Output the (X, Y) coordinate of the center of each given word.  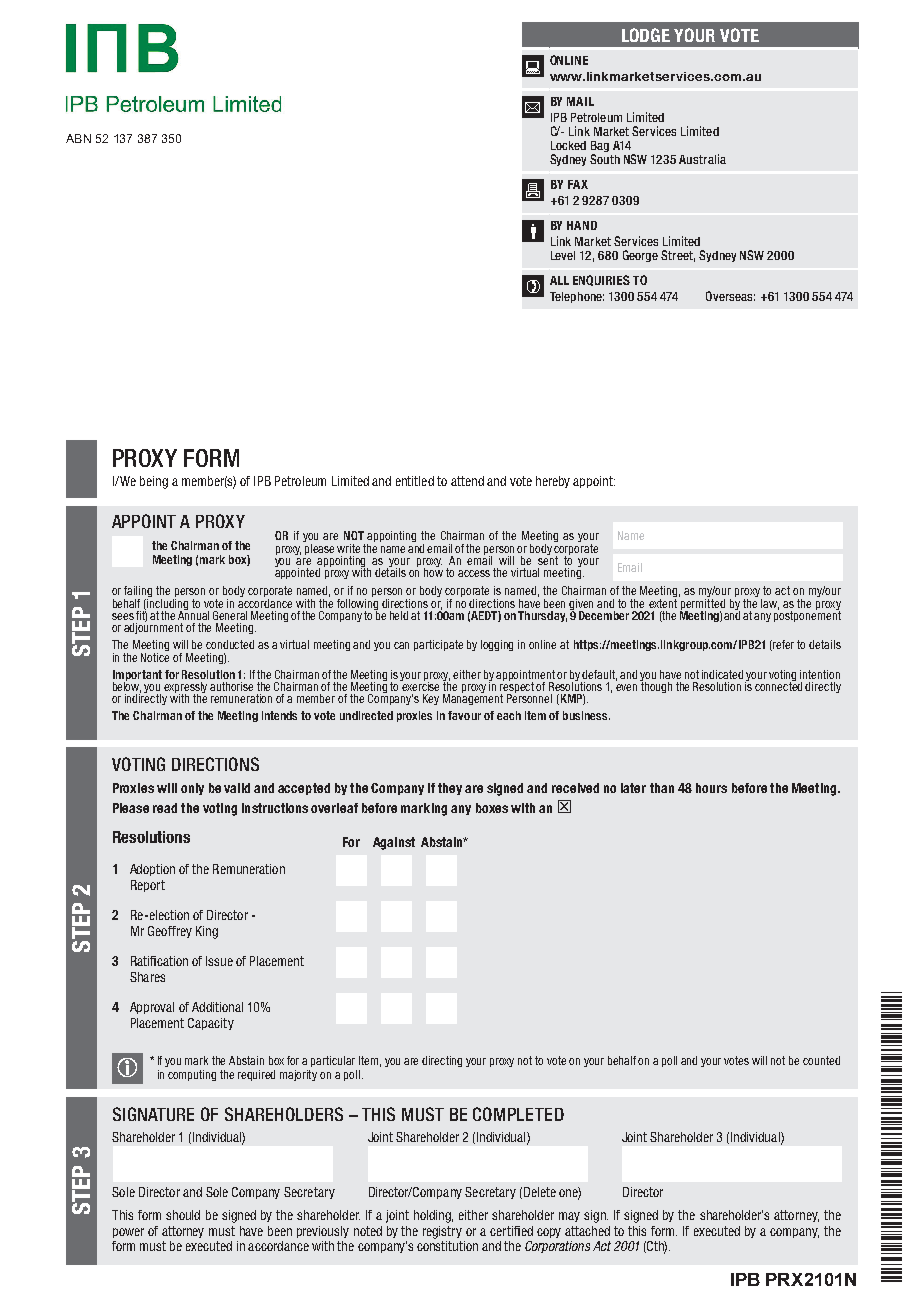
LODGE (646, 35)
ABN (78, 138)
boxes (492, 808)
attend (467, 481)
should (183, 1215)
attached (587, 1231)
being (154, 482)
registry (442, 1232)
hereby (553, 482)
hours (711, 788)
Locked (568, 145)
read (165, 808)
